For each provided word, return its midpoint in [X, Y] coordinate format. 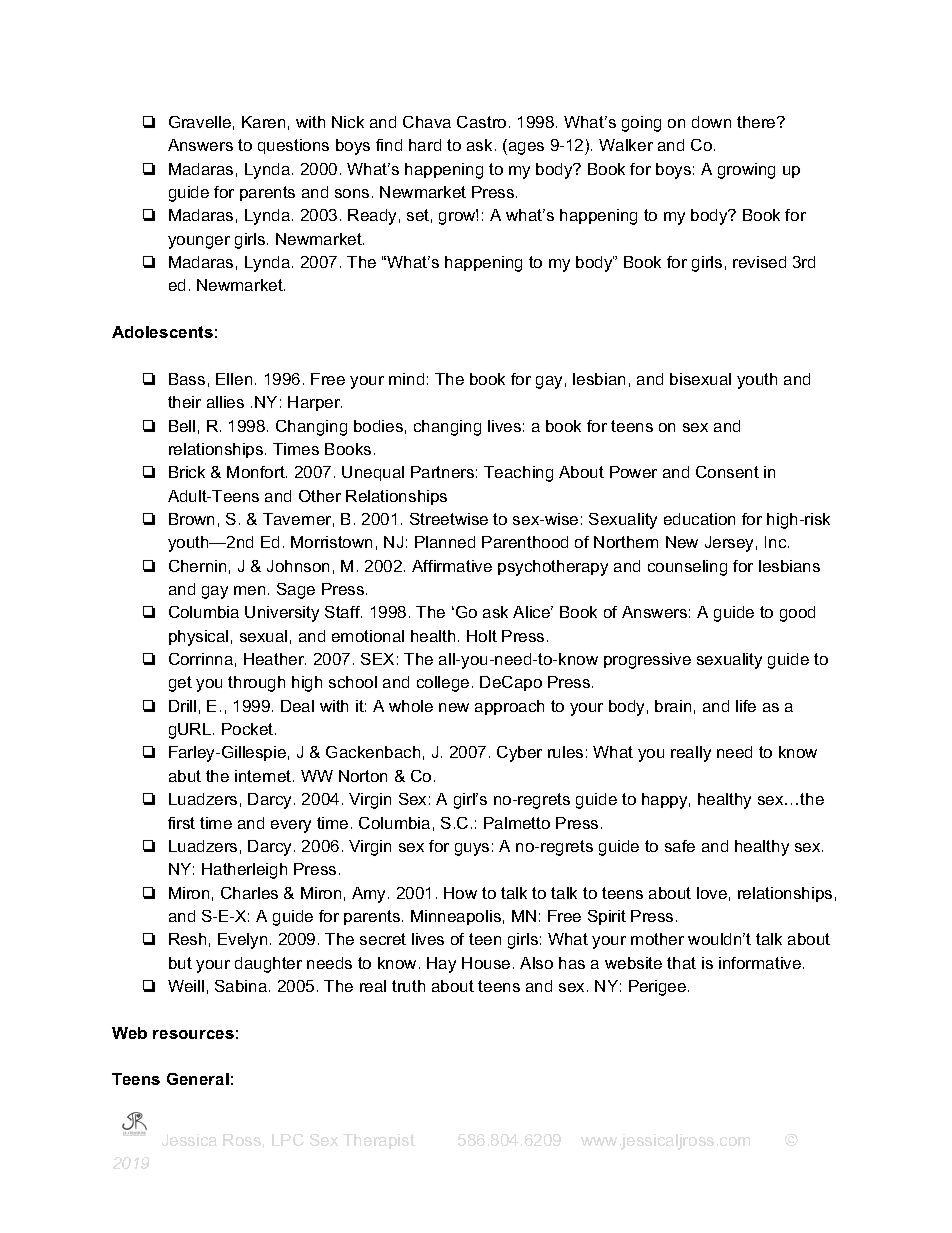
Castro [481, 122]
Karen [263, 122]
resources [193, 1034]
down [711, 122]
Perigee [659, 988]
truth [408, 986]
